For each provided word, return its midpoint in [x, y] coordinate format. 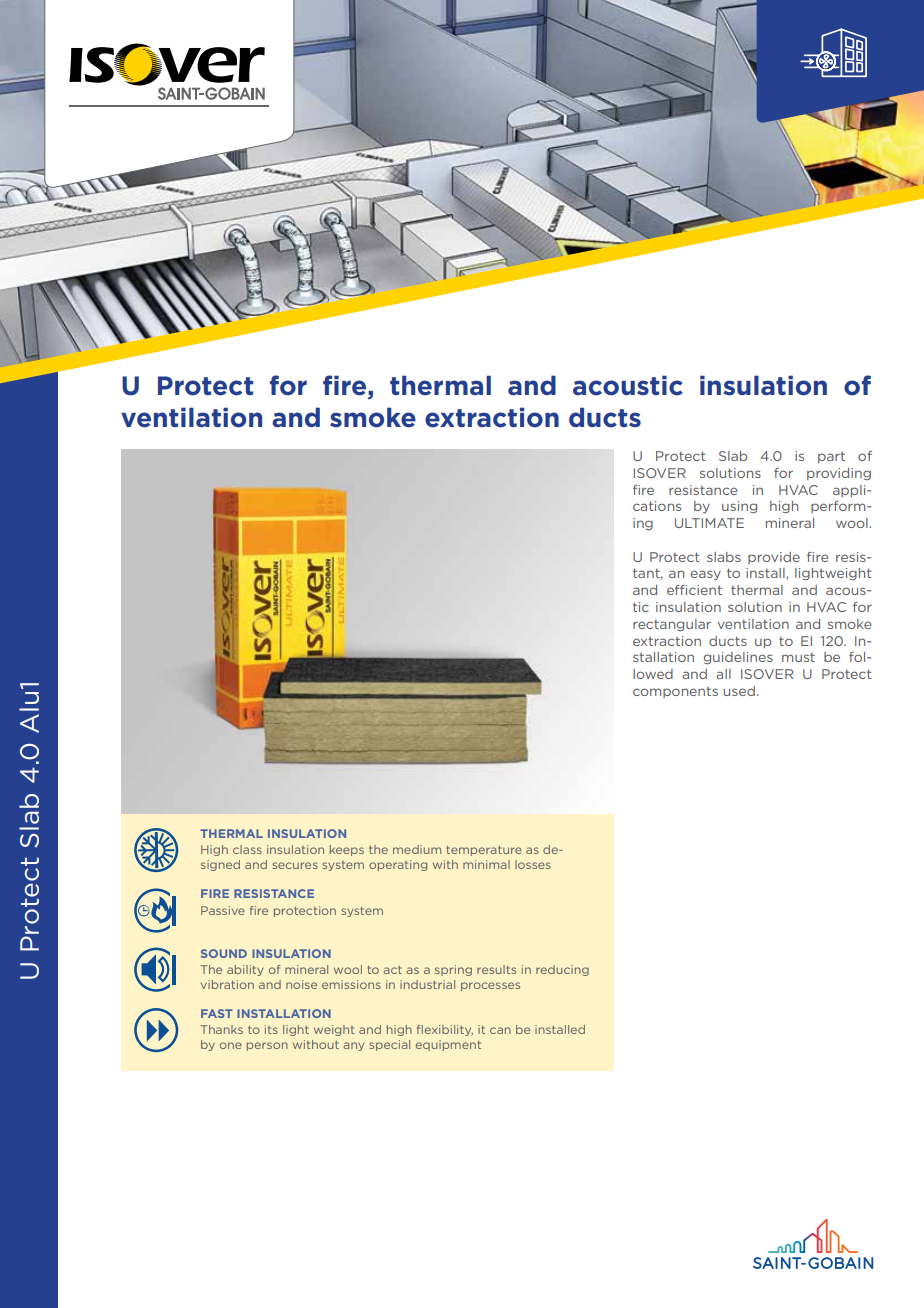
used [739, 691]
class [247, 849]
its [271, 1029]
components [675, 692]
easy [705, 575]
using [739, 507]
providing [839, 474]
